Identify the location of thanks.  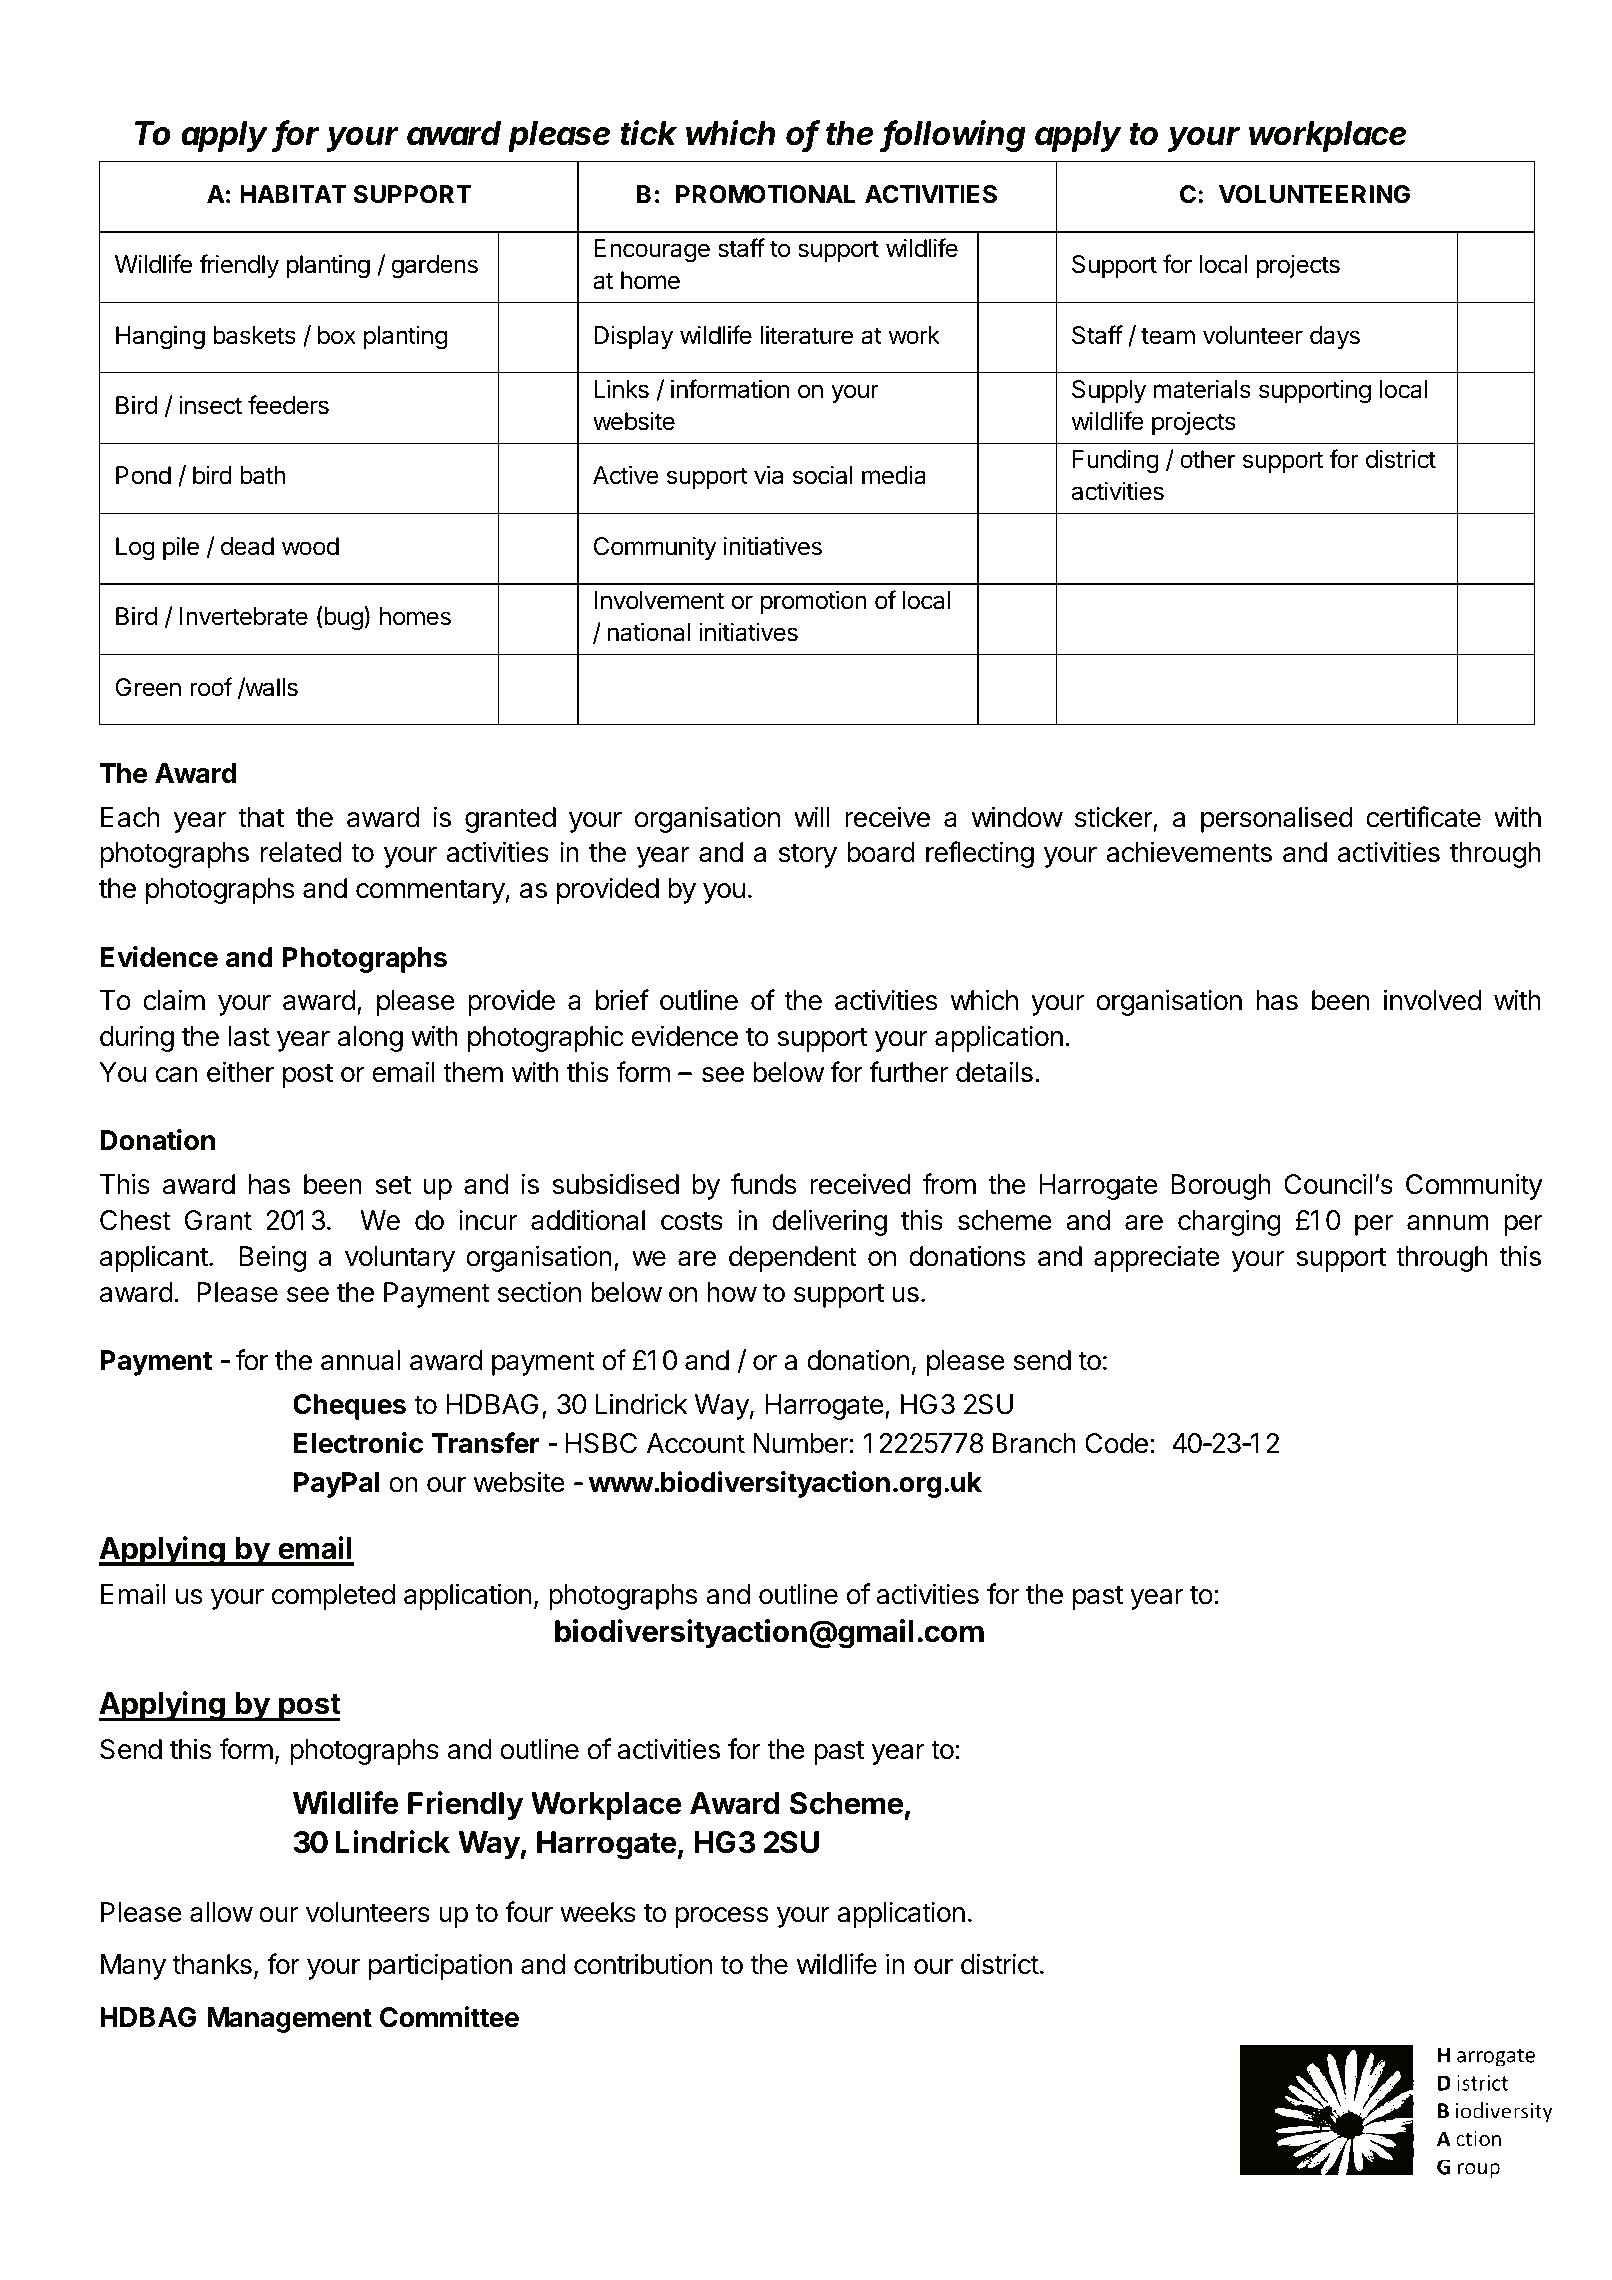
(212, 1964).
